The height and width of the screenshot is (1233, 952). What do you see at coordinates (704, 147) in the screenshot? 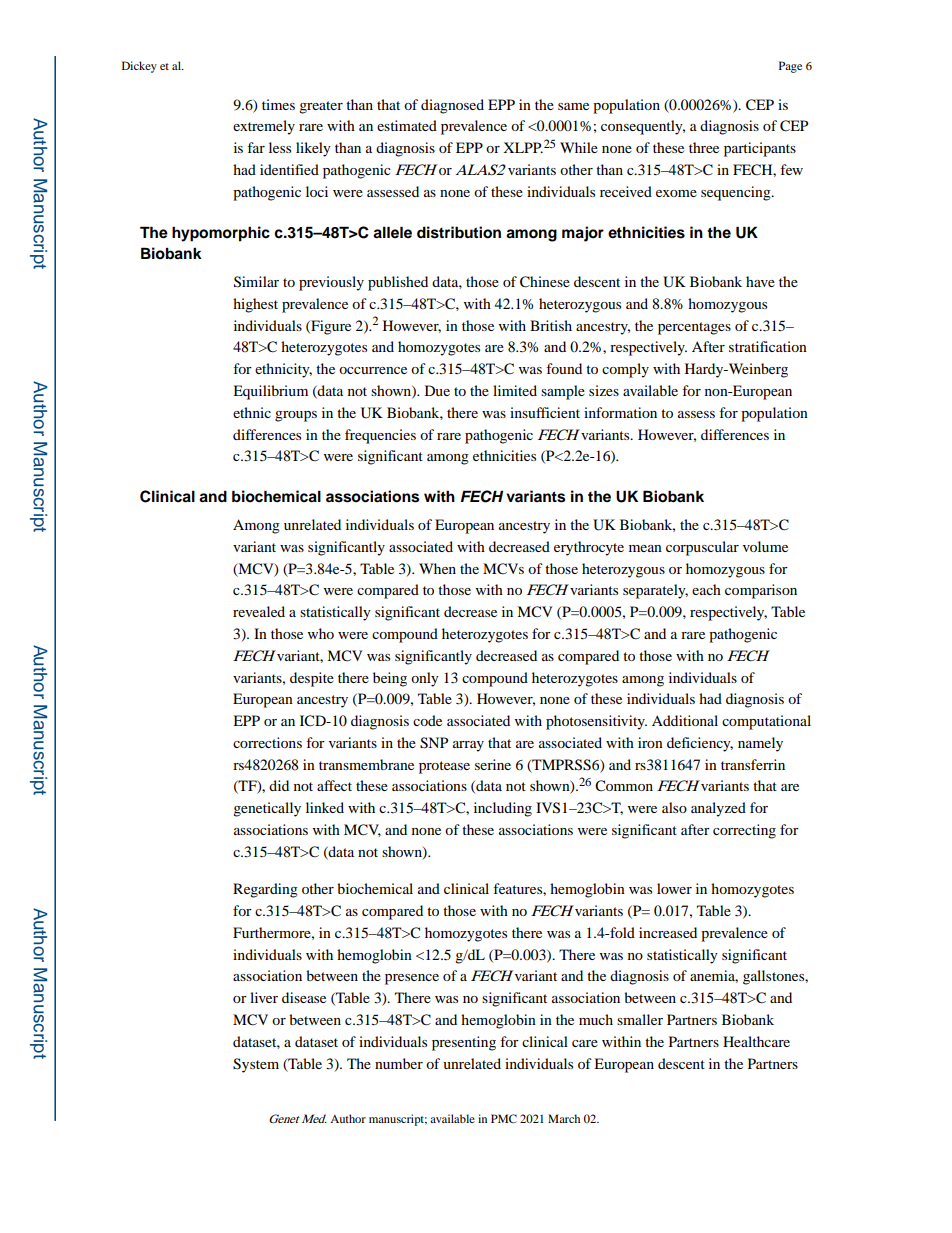
I see `three` at bounding box center [704, 147].
